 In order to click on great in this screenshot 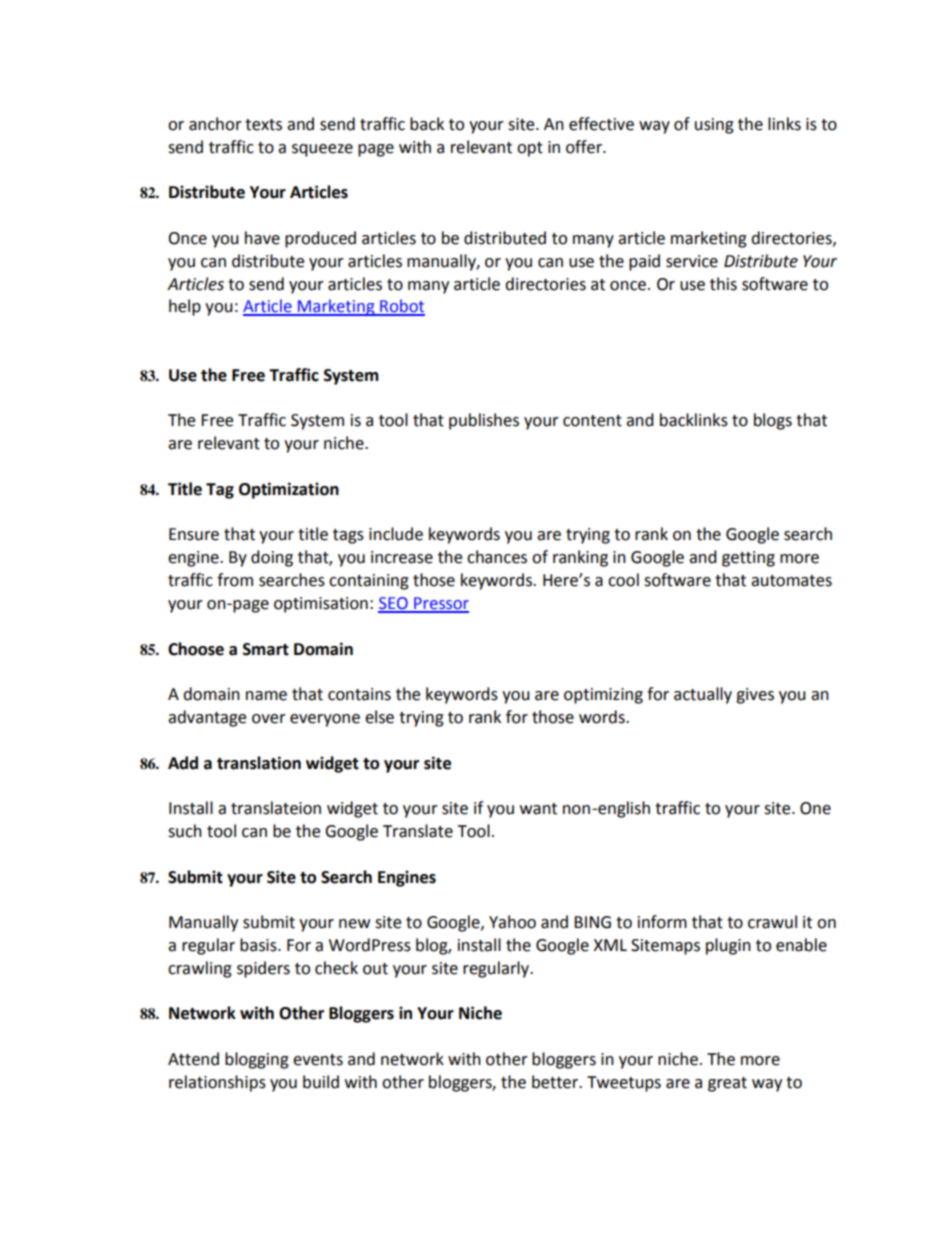, I will do `click(727, 1084)`.
